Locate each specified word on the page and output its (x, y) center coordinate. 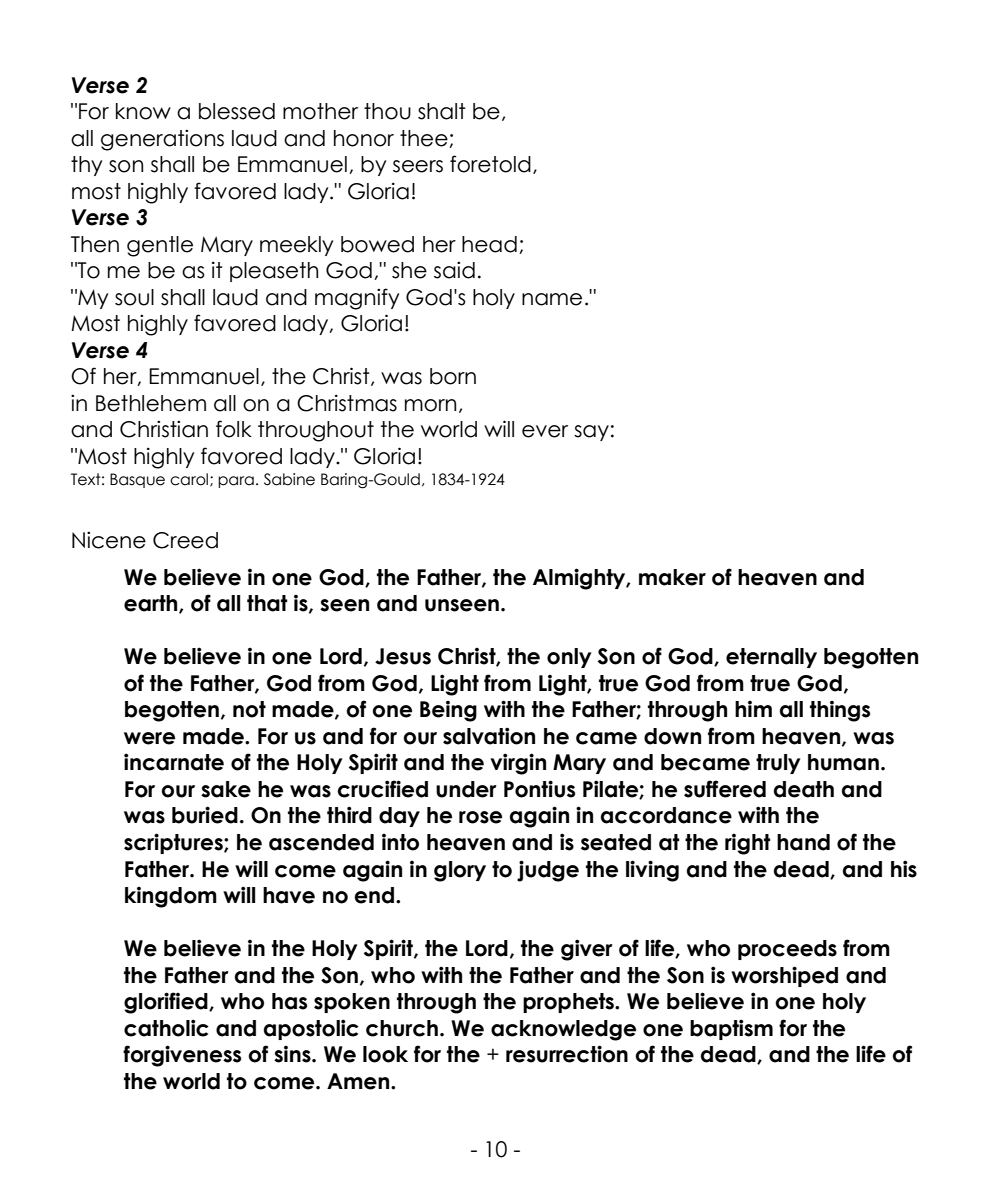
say (591, 433)
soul (134, 297)
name (552, 299)
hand (803, 842)
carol (189, 479)
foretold (490, 164)
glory (460, 871)
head (489, 244)
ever (545, 431)
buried (205, 815)
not (249, 709)
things (840, 711)
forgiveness (182, 1056)
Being (448, 711)
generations (162, 140)
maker (672, 577)
